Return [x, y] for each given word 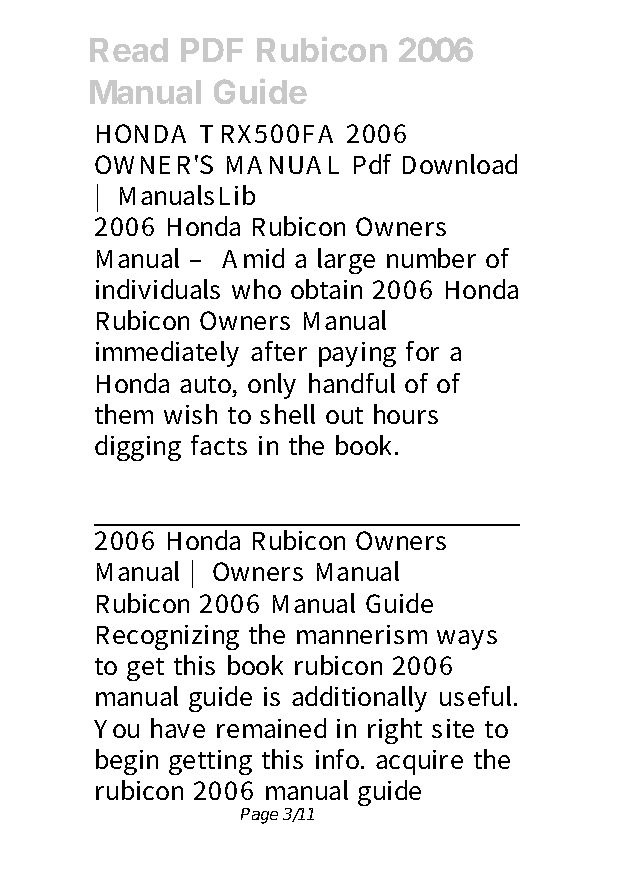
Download [460, 164]
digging [138, 448]
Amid [253, 258]
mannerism [362, 634]
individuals [158, 289]
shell [287, 414]
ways [467, 640]
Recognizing [168, 637]
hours [406, 414]
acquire [419, 762]
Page [259, 816]
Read [129, 50]
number [431, 258]
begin [127, 762]
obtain [326, 289]
